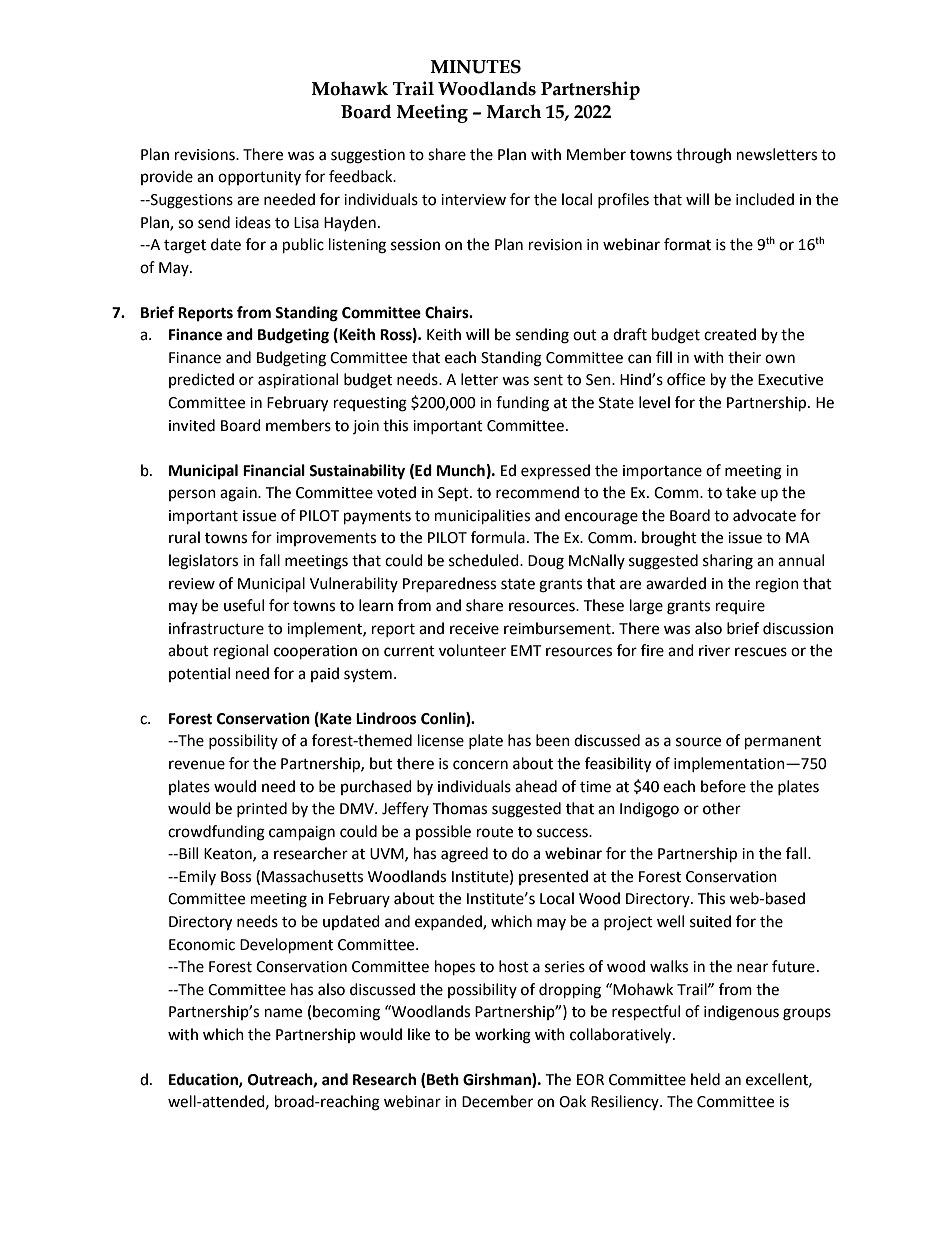 The width and height of the screenshot is (952, 1233). Describe the element at coordinates (415, 245) in the screenshot. I see `session` at that location.
